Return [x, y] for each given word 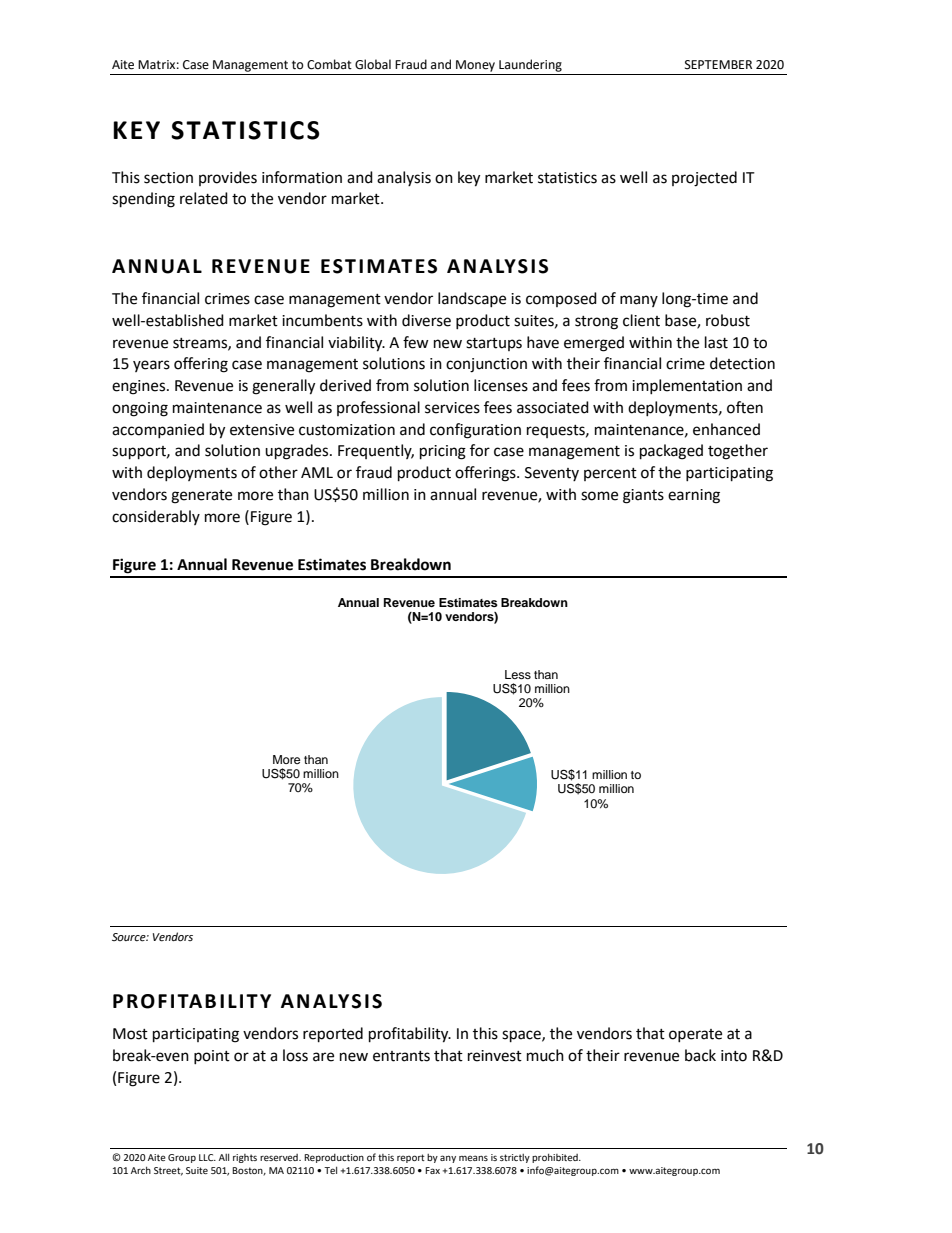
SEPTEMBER [718, 65]
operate [695, 1035]
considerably [156, 517]
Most [130, 1034]
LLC [207, 1157]
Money [475, 66]
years [151, 366]
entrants [401, 1056]
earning [694, 496]
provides [228, 178]
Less [518, 674]
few [416, 342]
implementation [687, 386]
